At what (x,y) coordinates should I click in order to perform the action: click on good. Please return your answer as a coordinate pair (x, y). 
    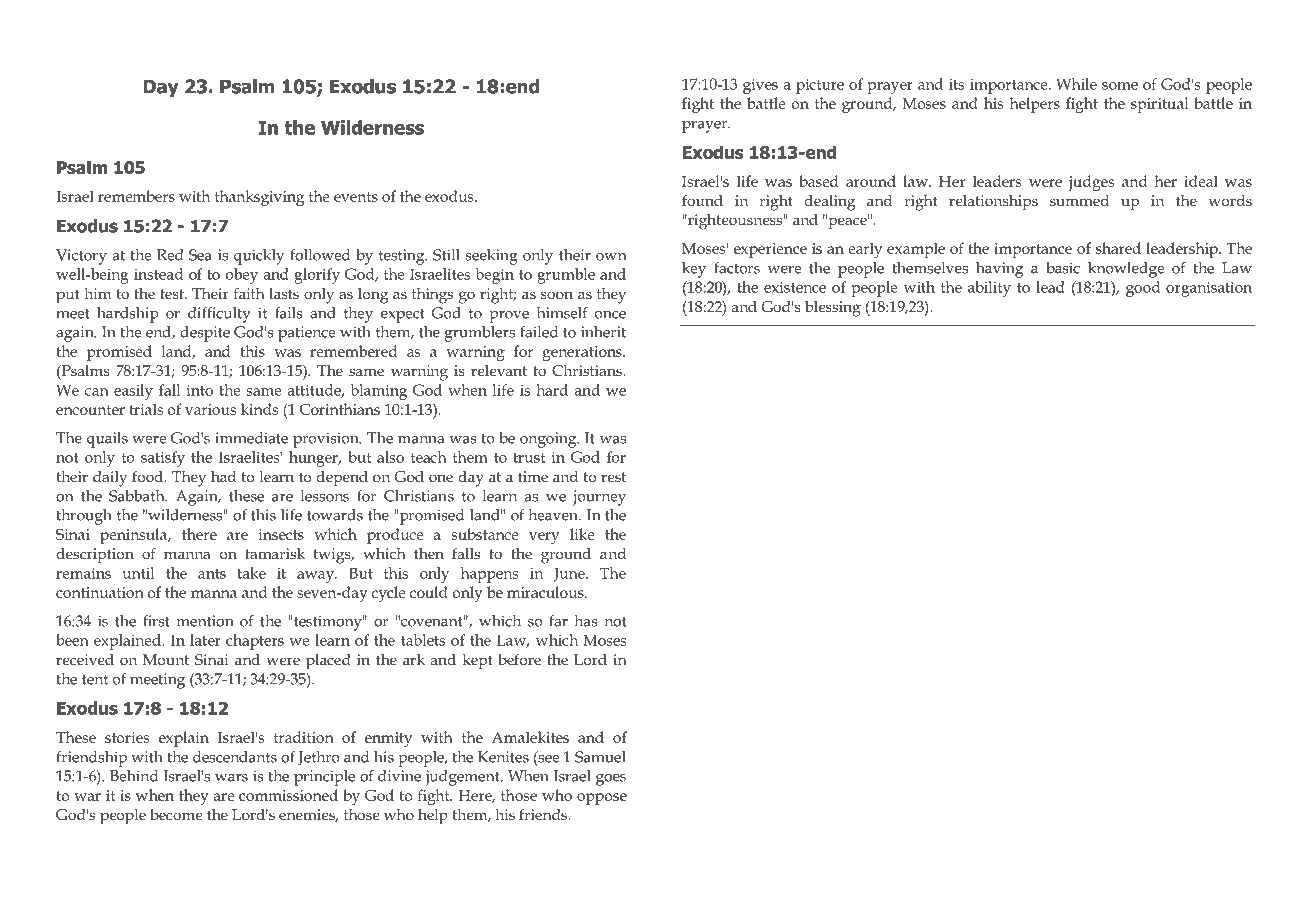
    Looking at the image, I should click on (1143, 289).
